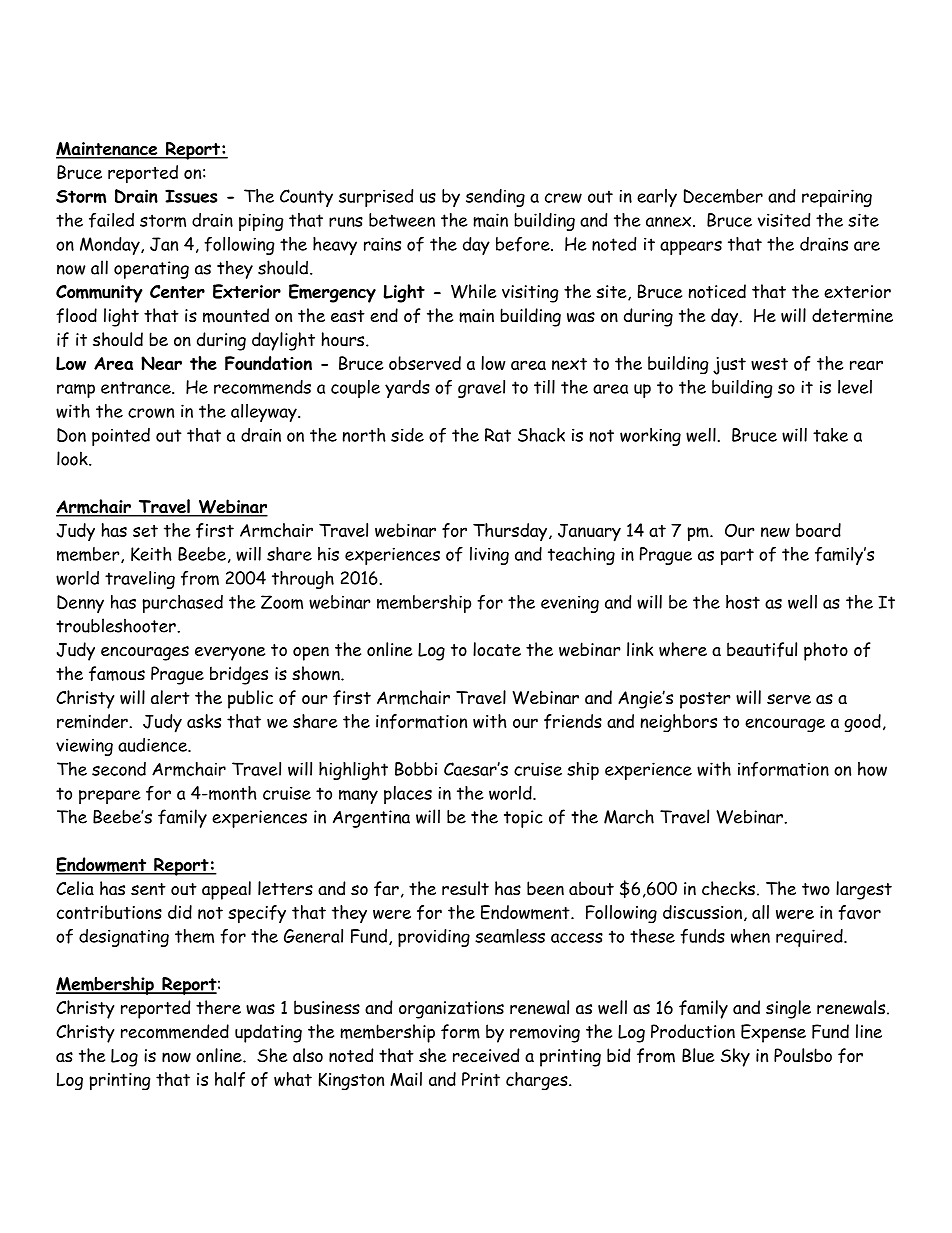 The width and height of the image is (952, 1233). I want to click on troubleshooter, so click(117, 625).
